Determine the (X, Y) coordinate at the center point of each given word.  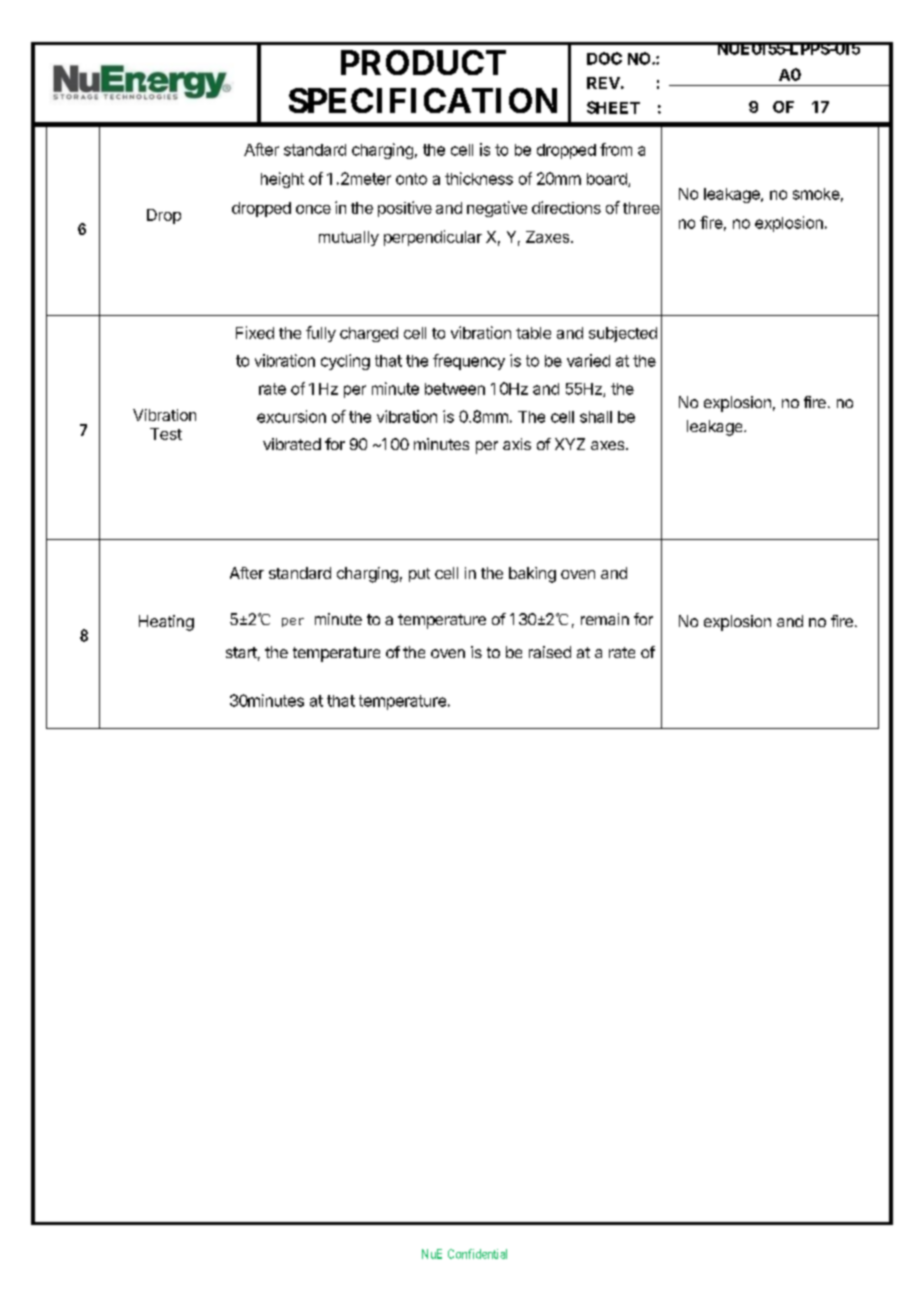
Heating (166, 623)
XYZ (570, 444)
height (282, 180)
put (419, 575)
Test (166, 434)
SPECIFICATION (423, 100)
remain (605, 619)
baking (532, 575)
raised (550, 652)
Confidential (477, 1254)
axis (517, 444)
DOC (604, 58)
